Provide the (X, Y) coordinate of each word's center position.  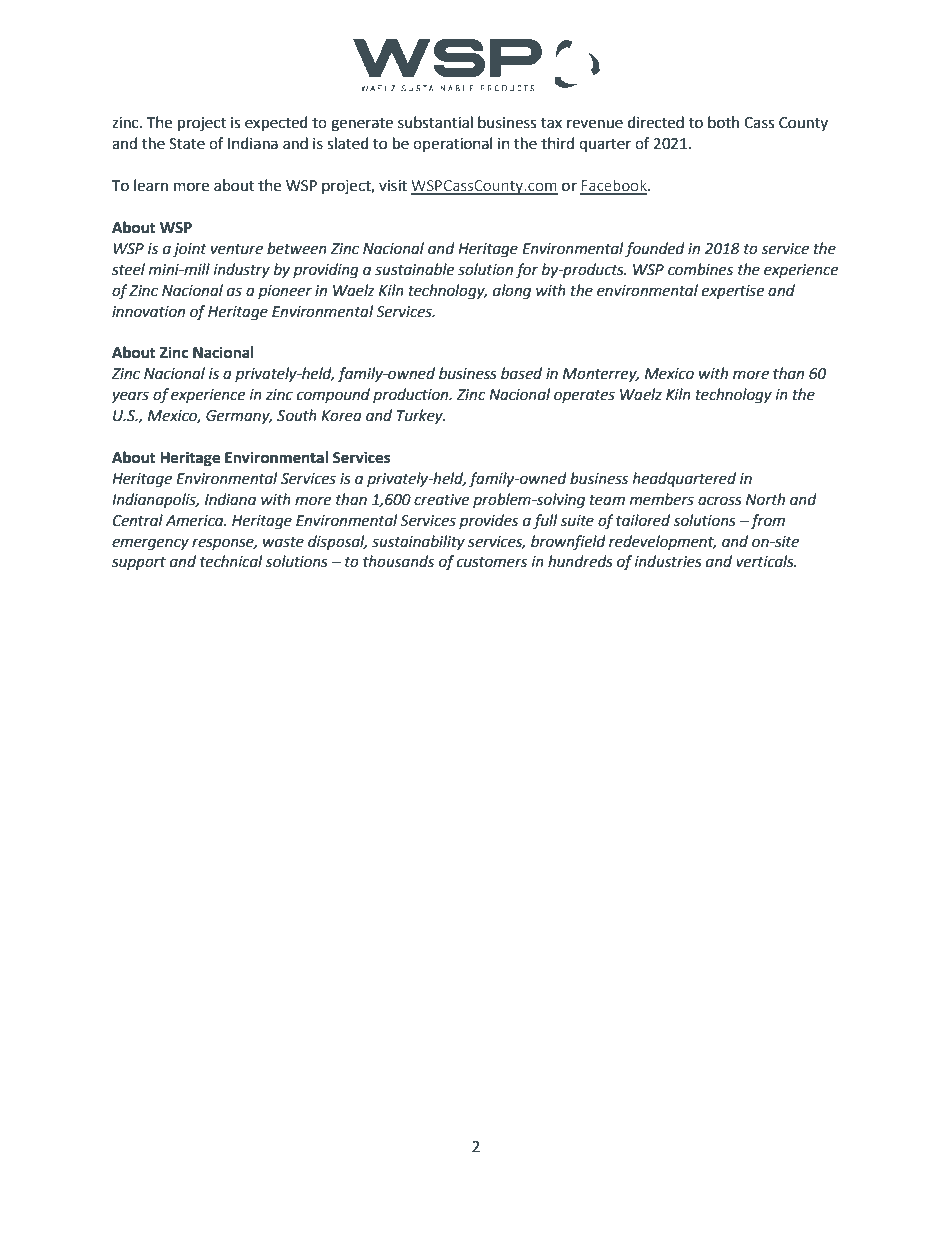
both (723, 122)
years (130, 397)
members (662, 499)
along (512, 292)
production (412, 395)
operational (452, 144)
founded (655, 250)
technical (231, 561)
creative (441, 500)
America (196, 521)
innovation (148, 312)
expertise (733, 292)
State (187, 144)
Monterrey (601, 375)
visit (393, 186)
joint (190, 250)
